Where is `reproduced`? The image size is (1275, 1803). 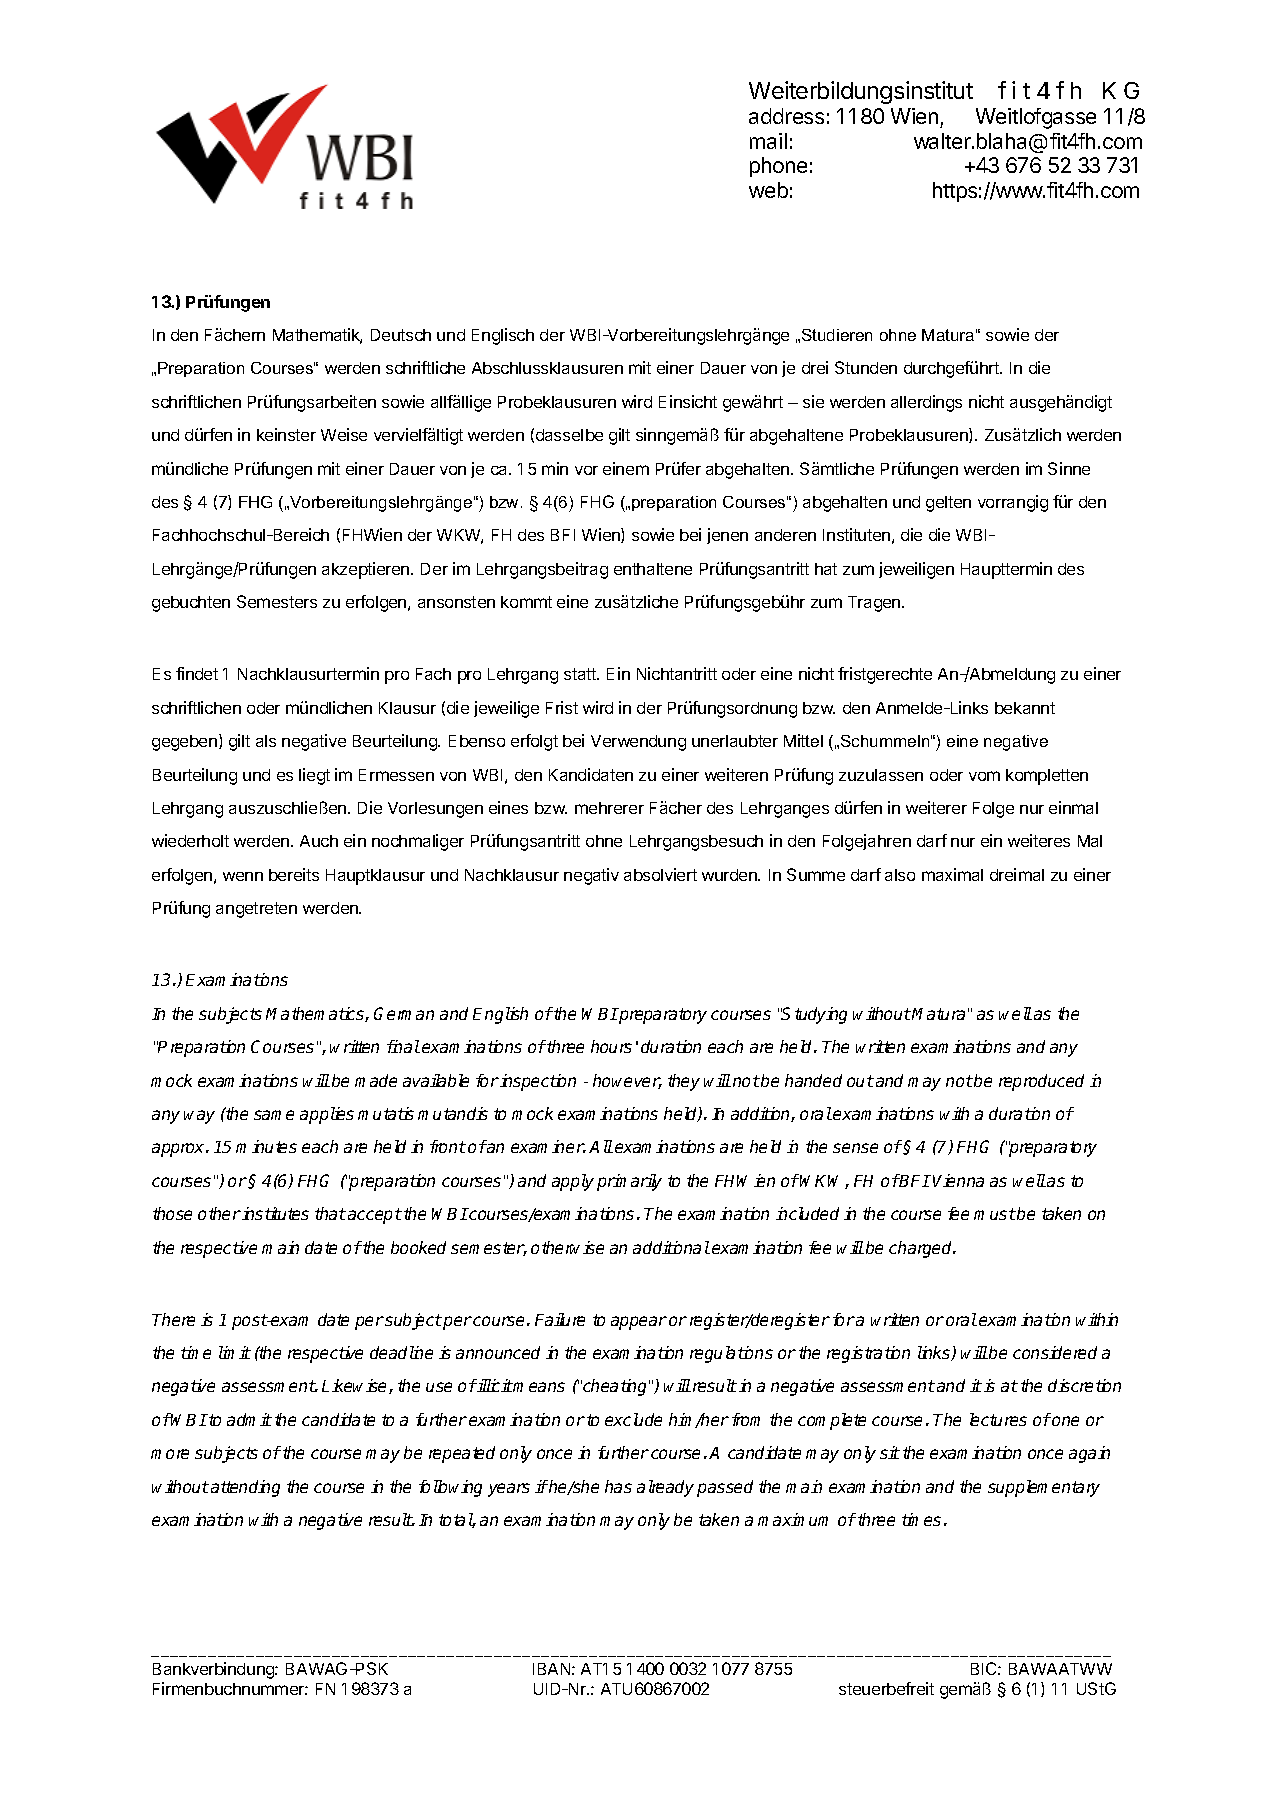 reproduced is located at coordinates (1041, 1082).
